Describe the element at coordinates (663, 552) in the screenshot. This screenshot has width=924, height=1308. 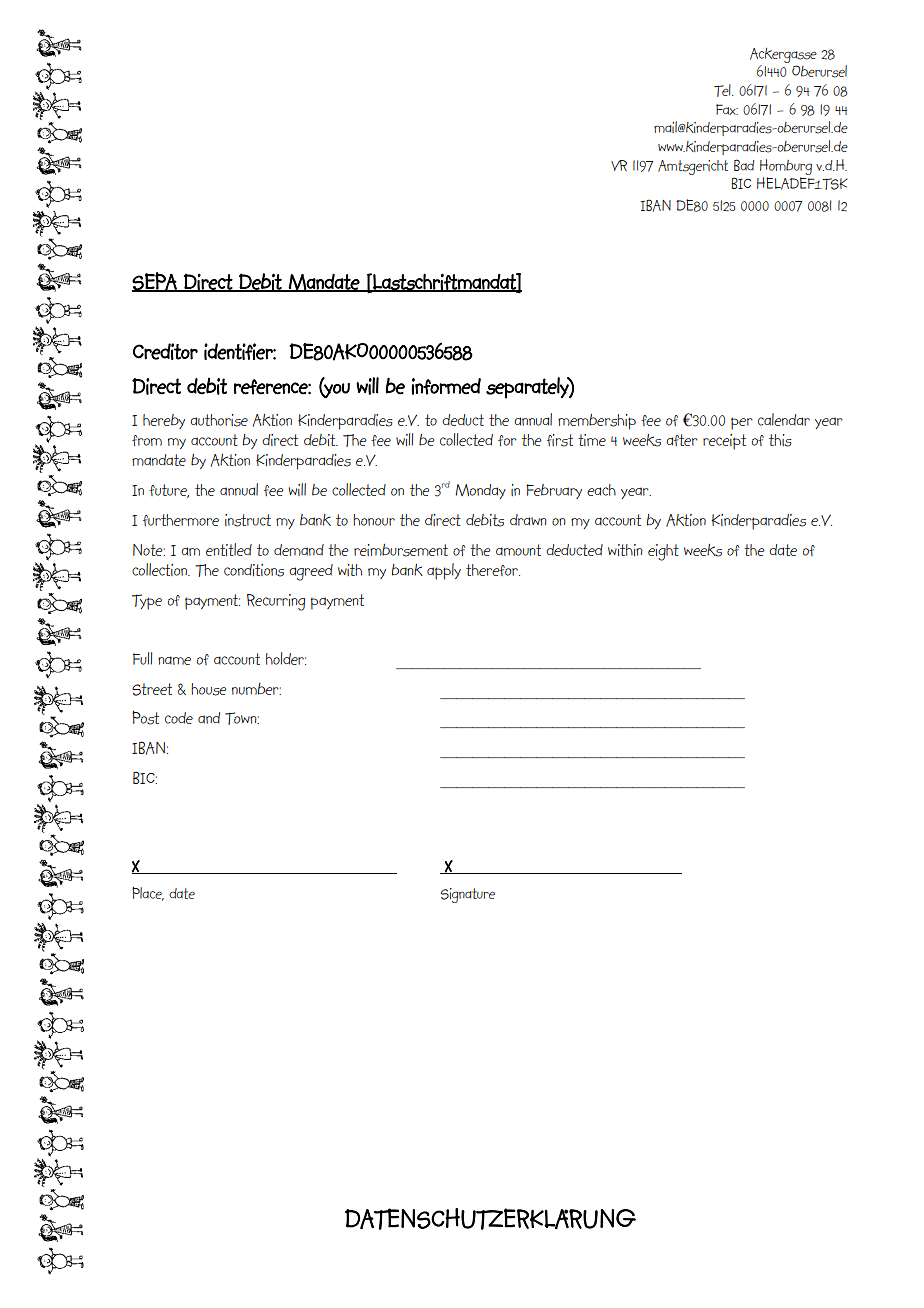
I see `eight` at that location.
